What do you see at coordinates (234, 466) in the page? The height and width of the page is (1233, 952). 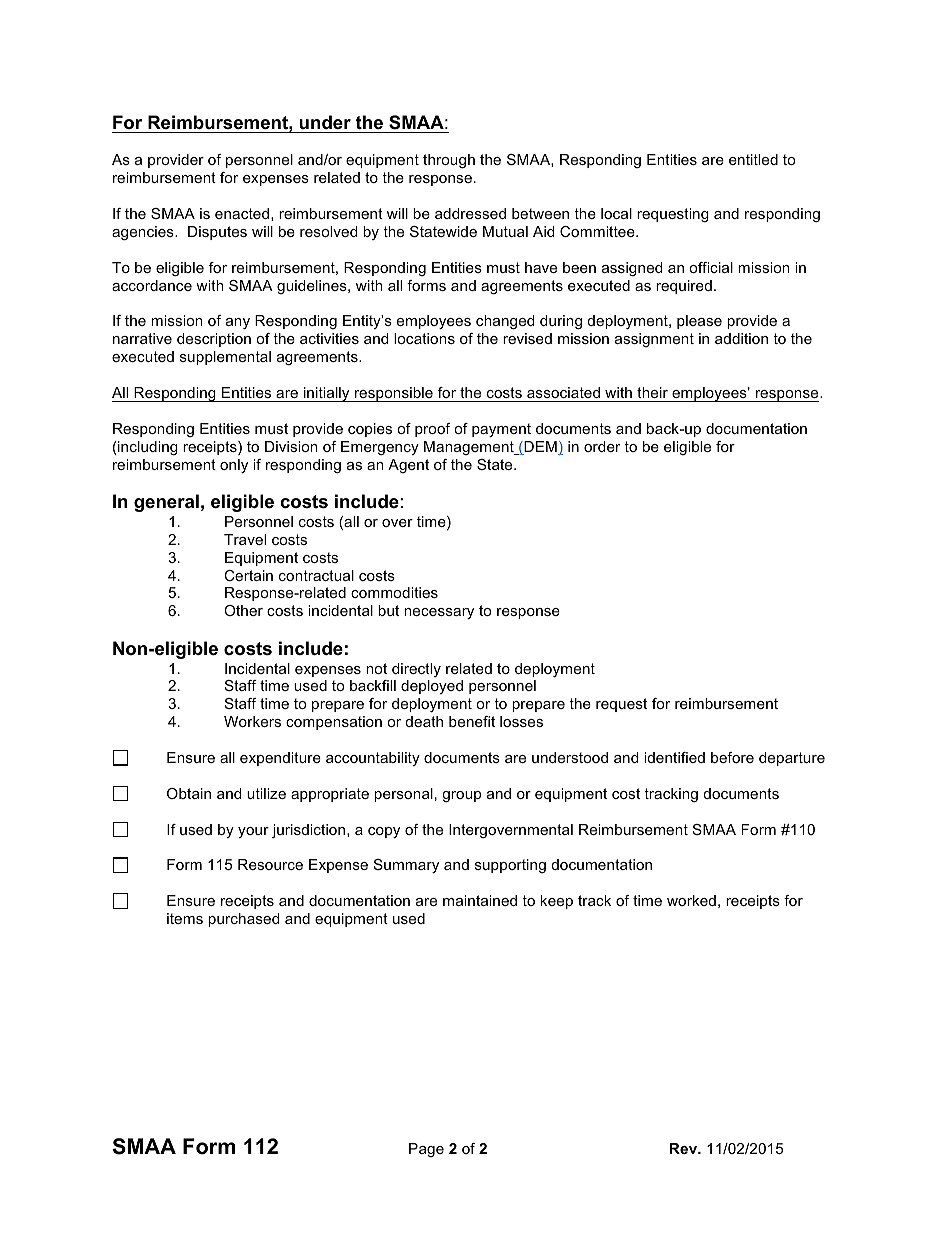 I see `only` at bounding box center [234, 466].
